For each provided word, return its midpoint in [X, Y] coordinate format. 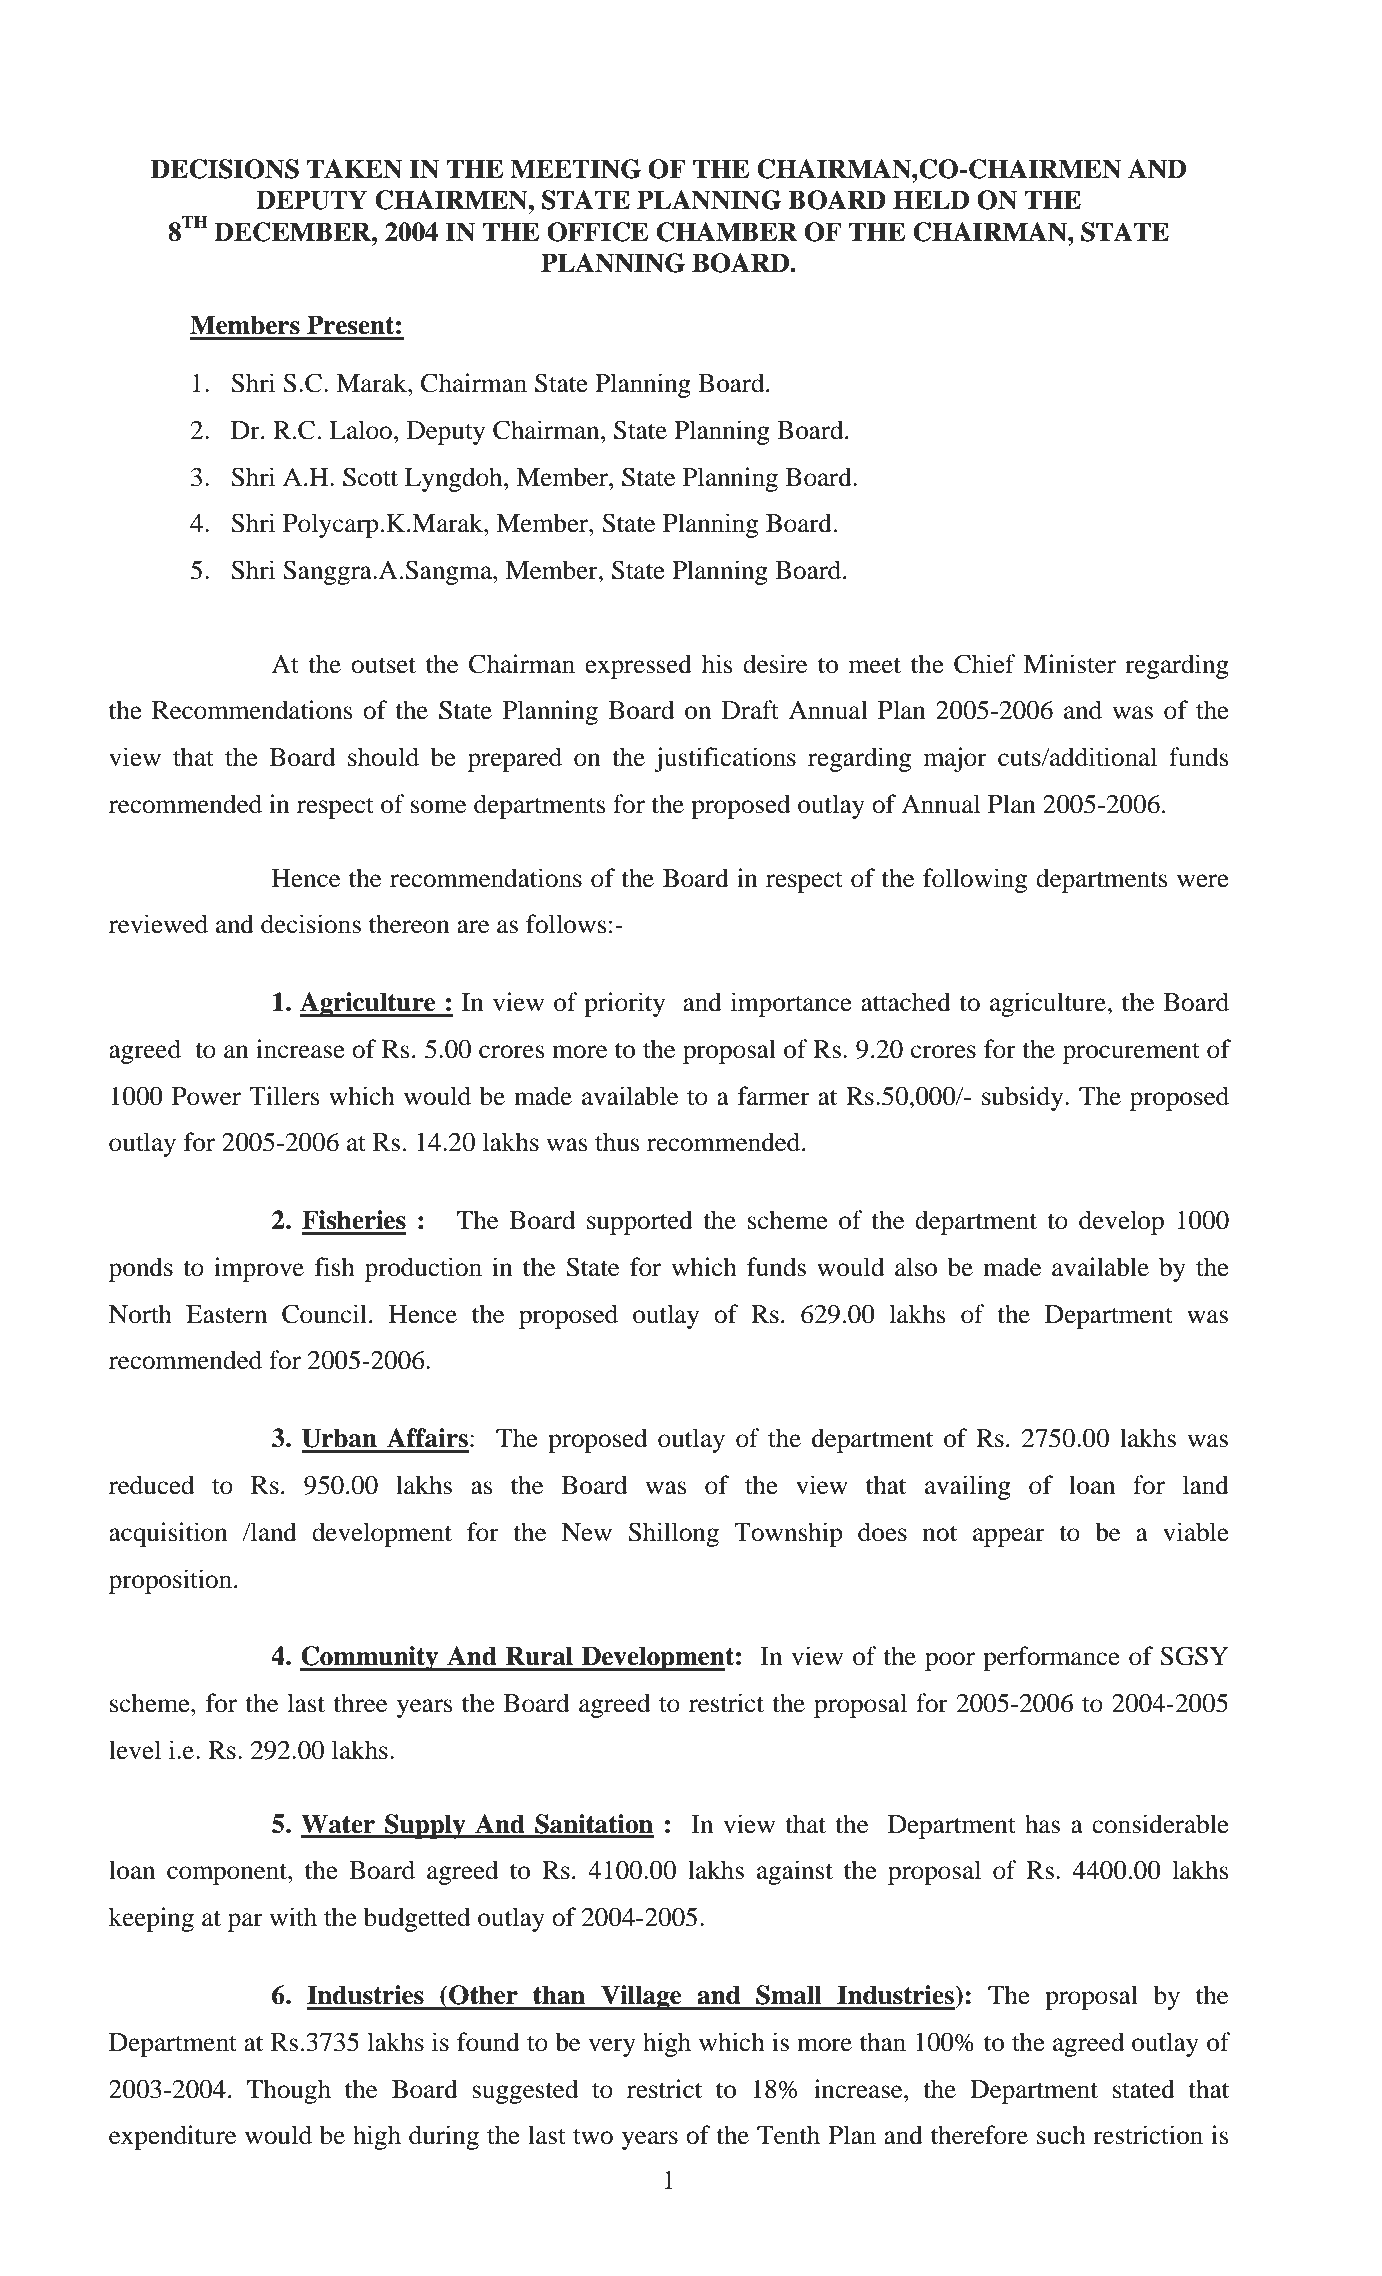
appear [1009, 1537]
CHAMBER [727, 232]
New [587, 1532]
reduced [151, 1485]
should [383, 757]
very [612, 2047]
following [975, 880]
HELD [931, 199]
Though [289, 2091]
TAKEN [354, 169]
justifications [725, 759]
